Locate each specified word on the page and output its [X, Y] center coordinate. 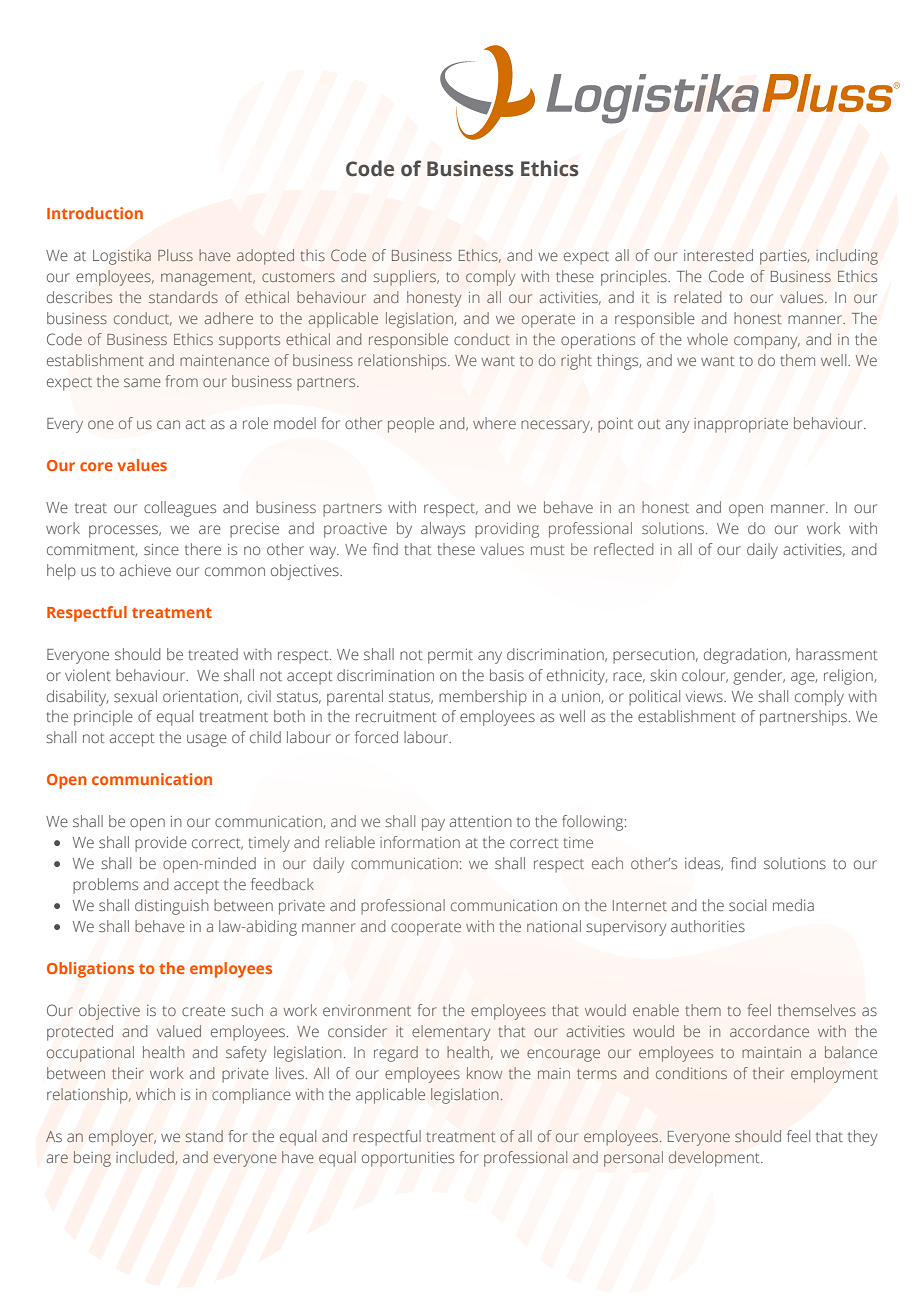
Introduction [95, 213]
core [96, 466]
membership [483, 698]
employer [122, 1138]
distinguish [172, 907]
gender [759, 677]
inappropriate [741, 425]
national [554, 926]
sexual [135, 696]
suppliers [406, 278]
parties [784, 257]
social [747, 905]
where [494, 423]
